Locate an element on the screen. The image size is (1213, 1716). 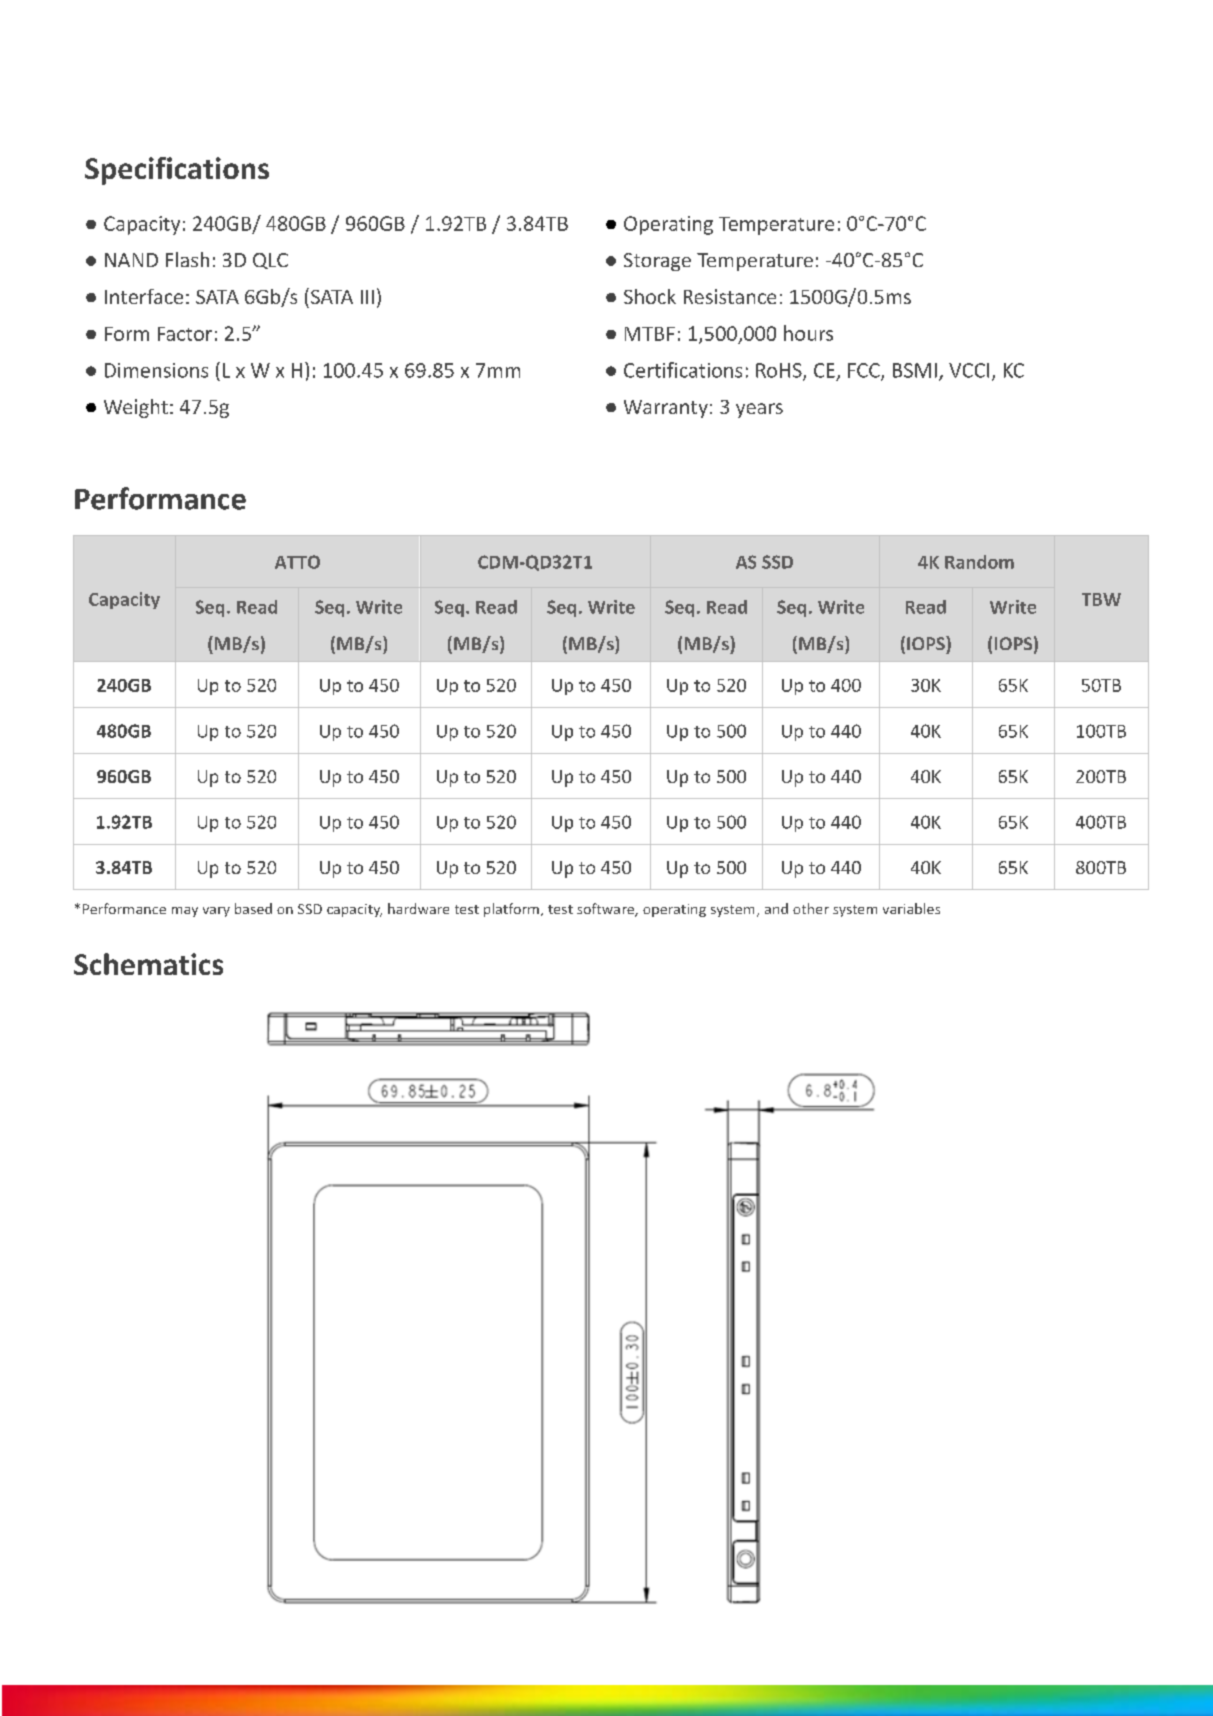
vary is located at coordinates (216, 912).
